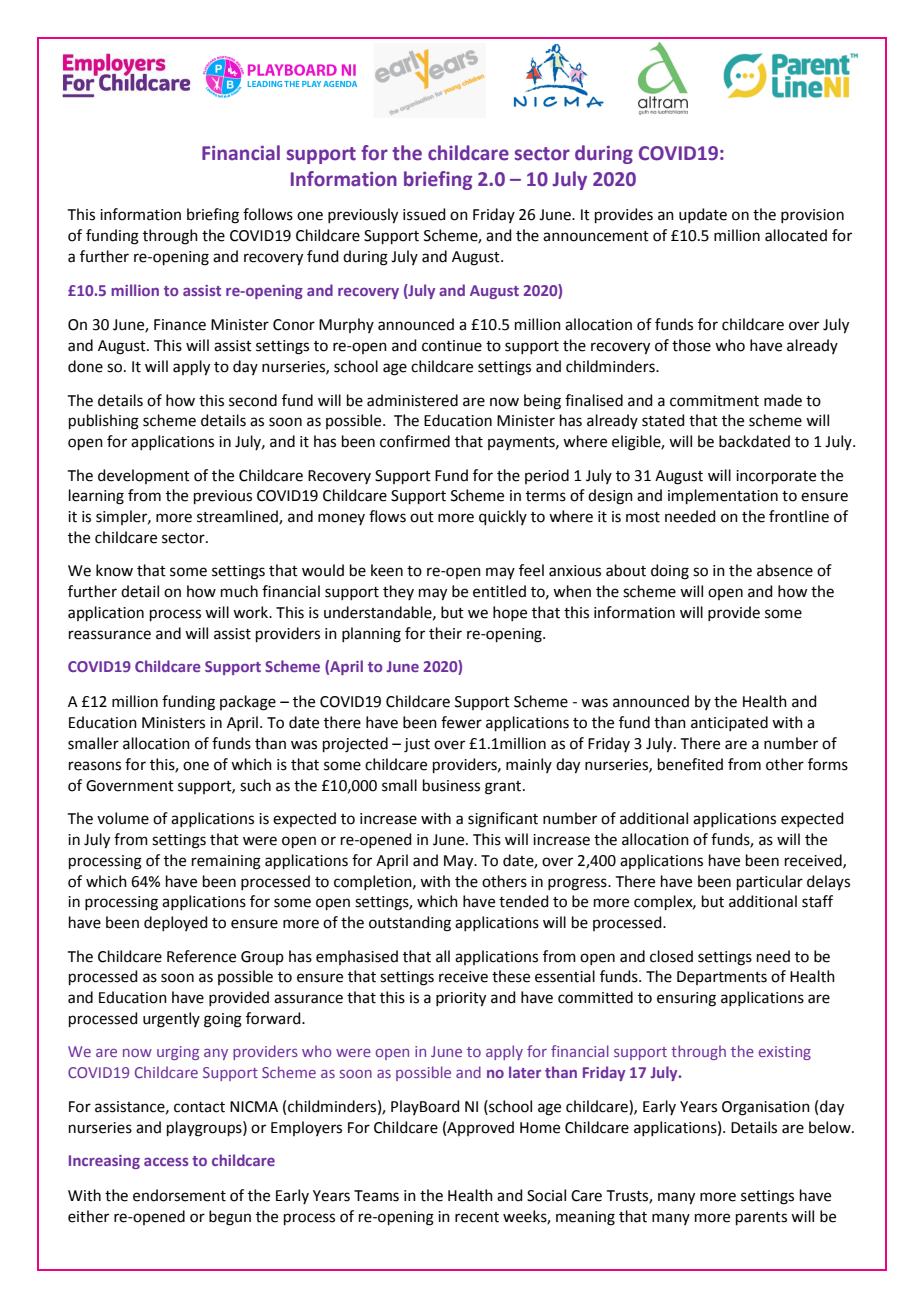  What do you see at coordinates (424, 214) in the screenshot?
I see `issued` at bounding box center [424, 214].
